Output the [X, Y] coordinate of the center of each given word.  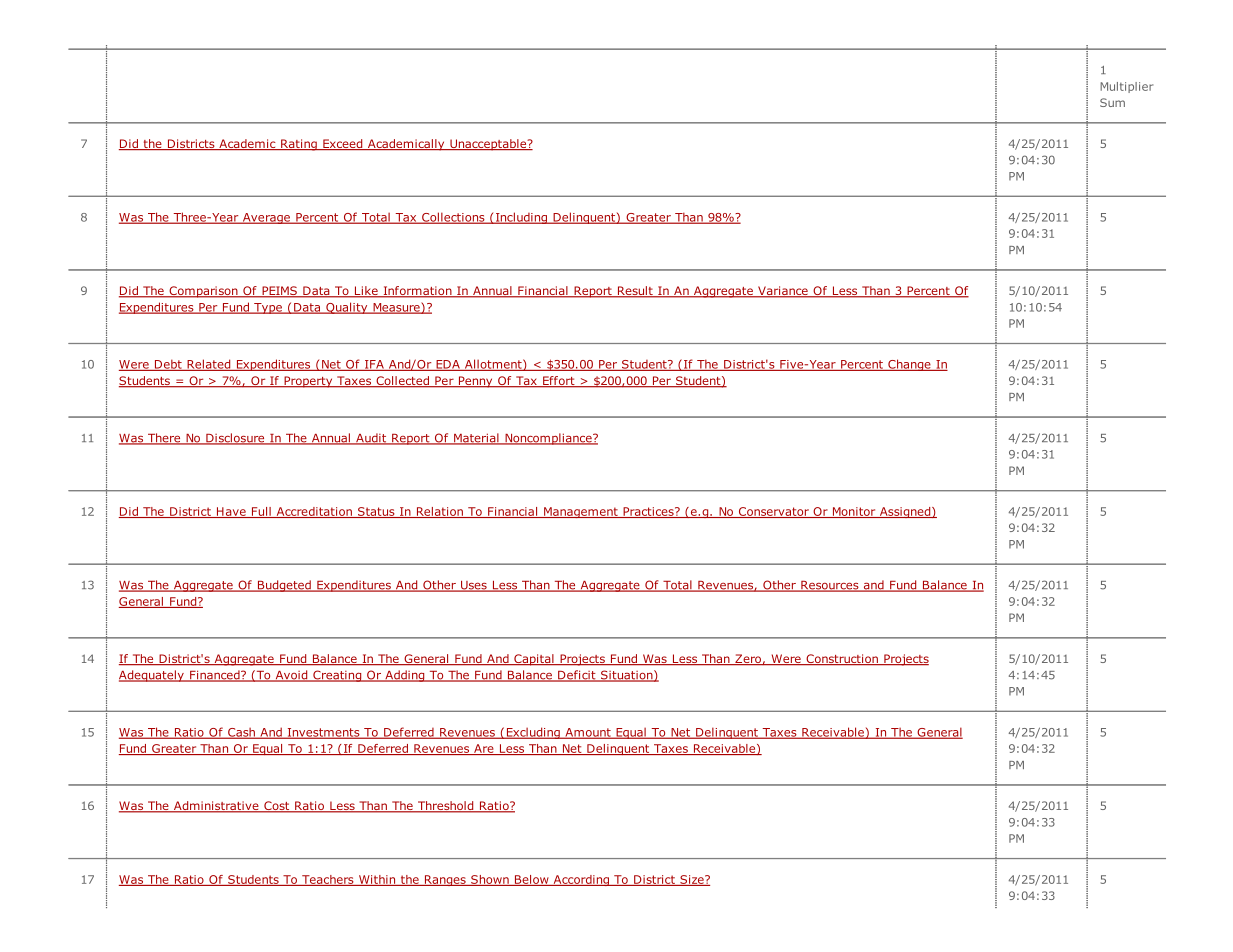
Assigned [905, 512]
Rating [299, 145]
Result [635, 292]
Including [521, 218]
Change [909, 365]
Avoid [291, 676]
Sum [1112, 102]
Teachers [328, 880]
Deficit [577, 676]
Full [261, 512]
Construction [842, 660]
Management [581, 512]
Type [268, 308]
